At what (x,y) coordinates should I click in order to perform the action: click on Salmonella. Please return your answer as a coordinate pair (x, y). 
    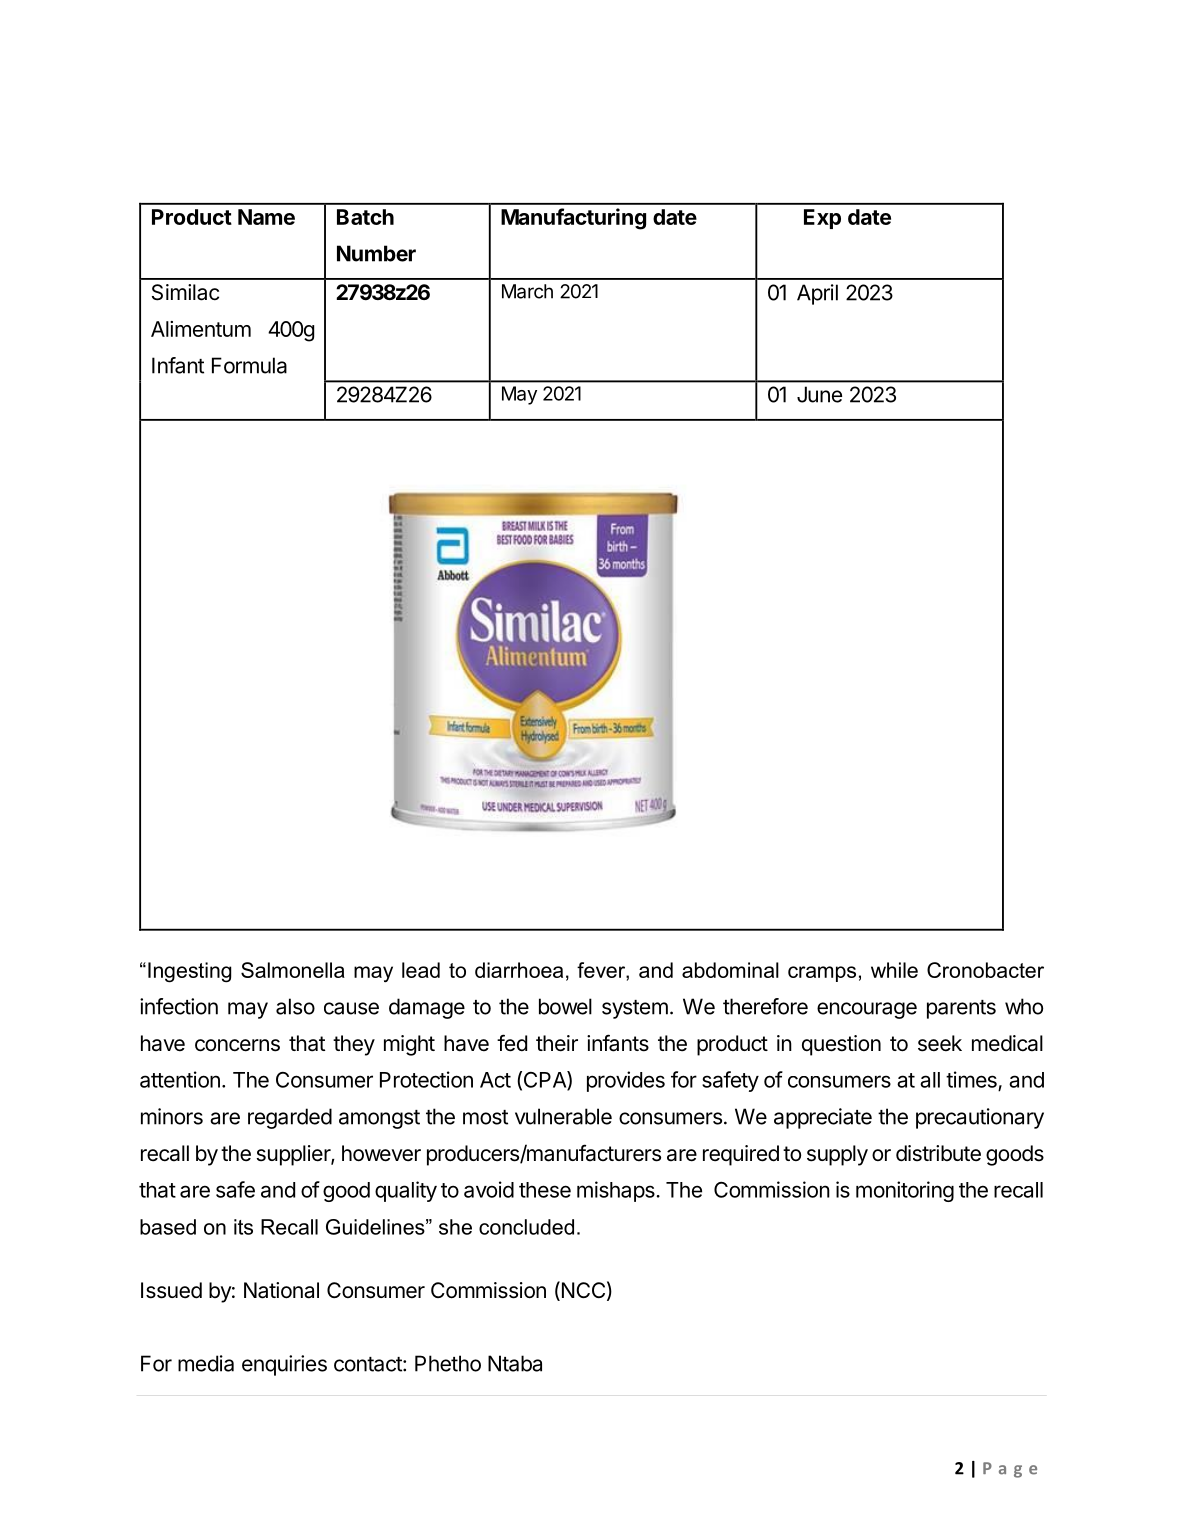
    Looking at the image, I should click on (293, 970).
